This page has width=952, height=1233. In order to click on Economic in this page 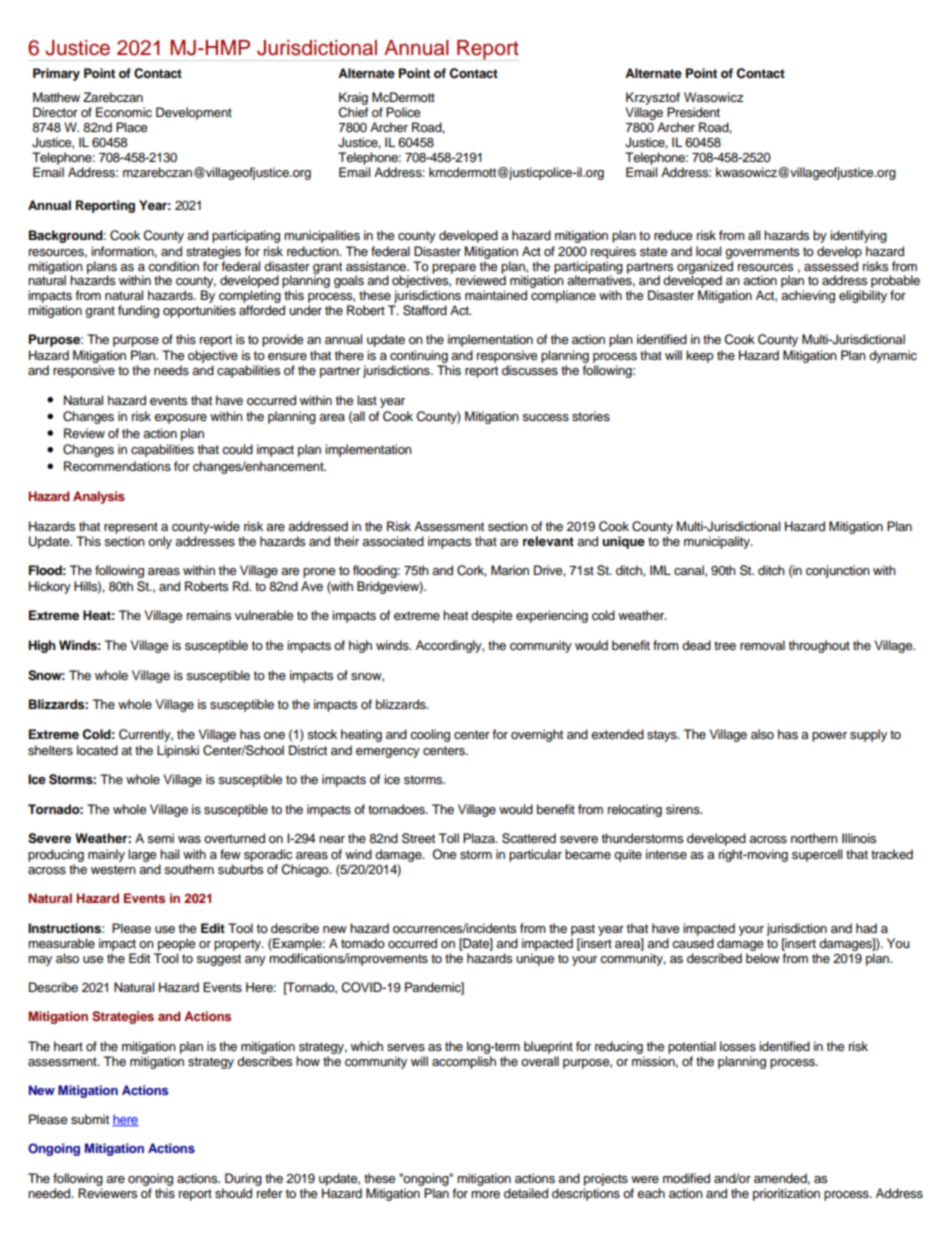, I will do `click(124, 112)`.
